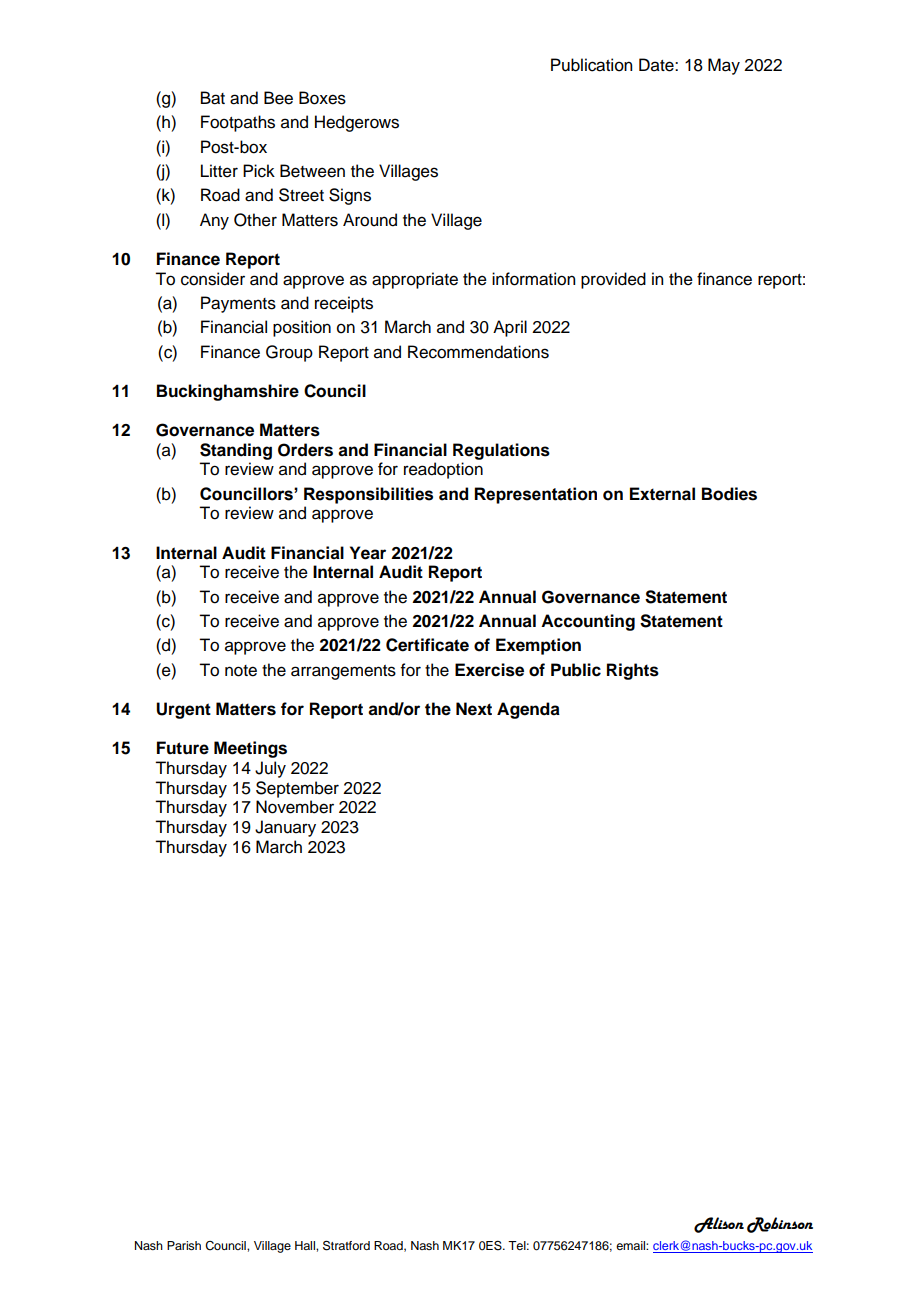  What do you see at coordinates (474, 709) in the image?
I see `Next` at bounding box center [474, 709].
